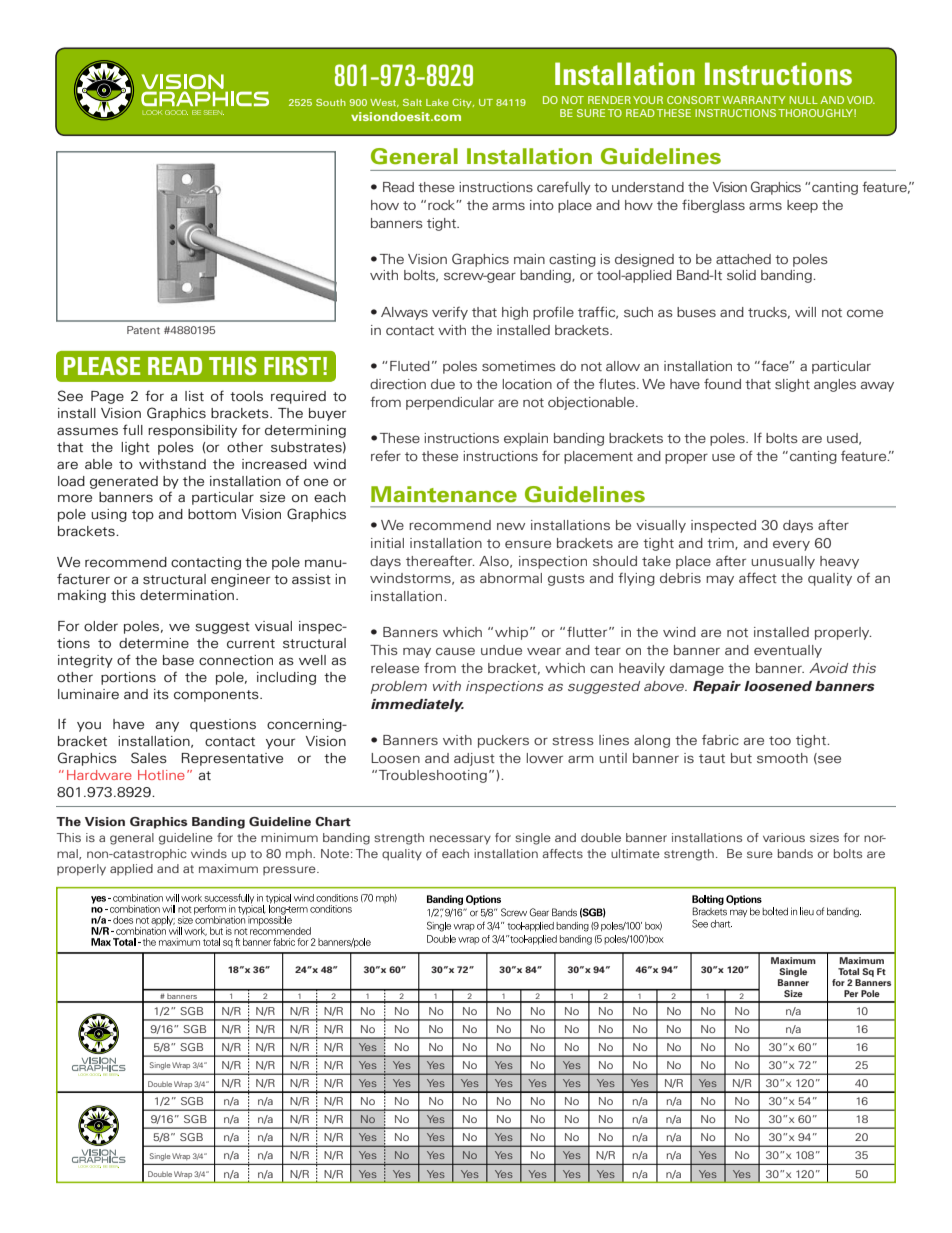  What do you see at coordinates (300, 855) in the page?
I see `mph` at bounding box center [300, 855].
